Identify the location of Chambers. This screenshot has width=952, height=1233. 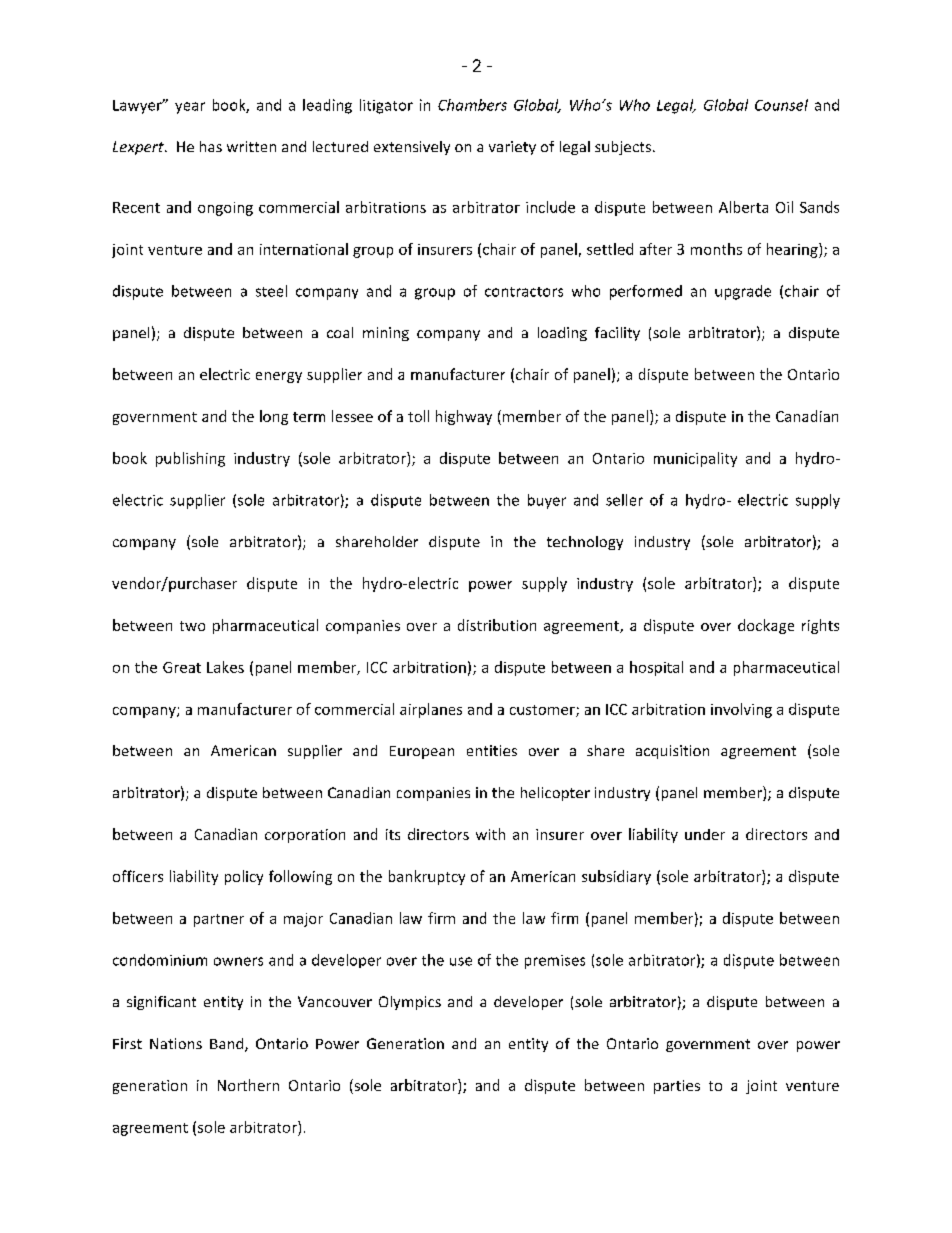
(472, 105).
